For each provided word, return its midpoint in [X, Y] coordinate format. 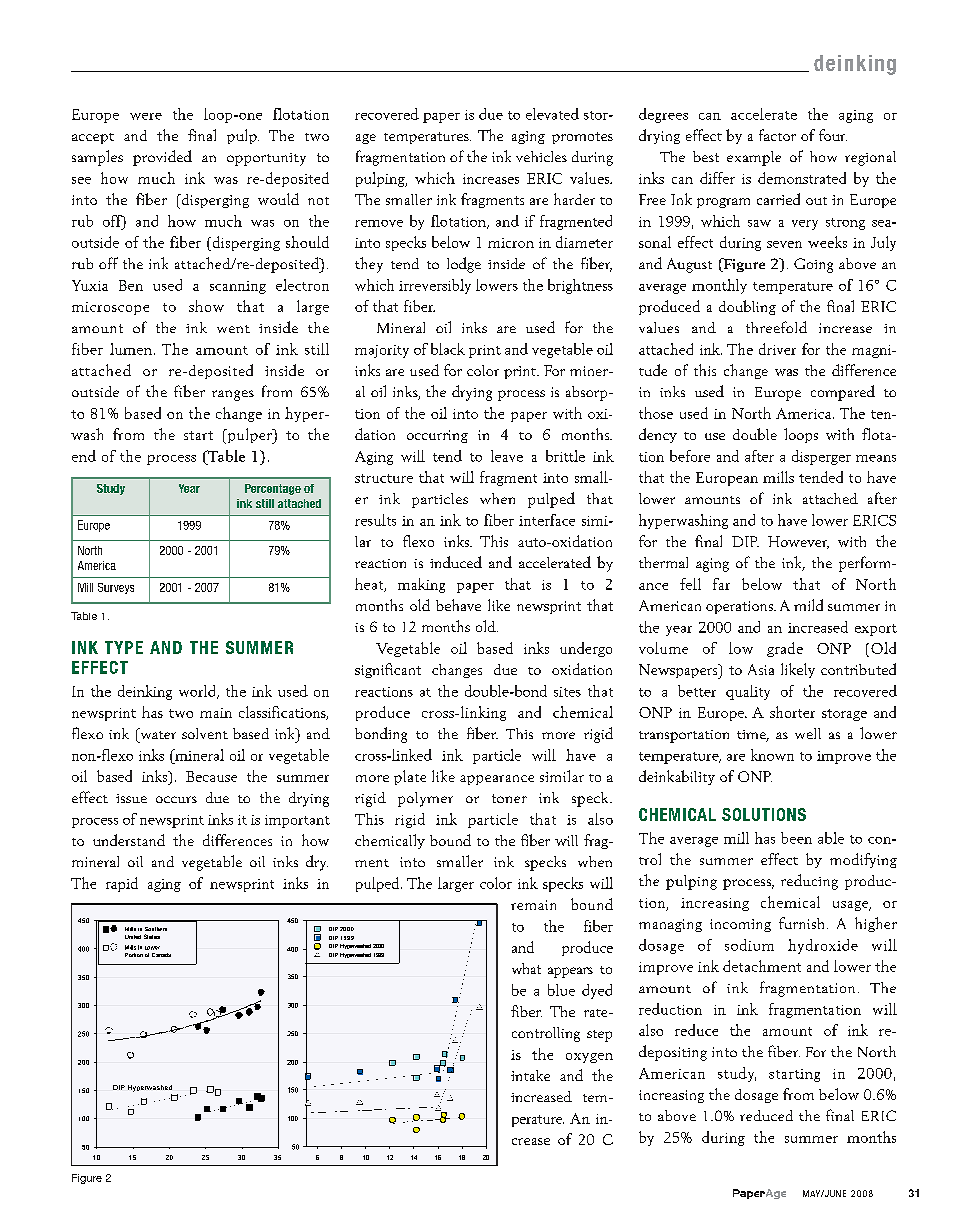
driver [777, 349]
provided [162, 158]
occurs [176, 799]
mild [808, 605]
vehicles [541, 156]
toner [509, 798]
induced [456, 562]
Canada [161, 955]
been [796, 838]
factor [777, 135]
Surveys [116, 588]
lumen [131, 349]
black [448, 349]
